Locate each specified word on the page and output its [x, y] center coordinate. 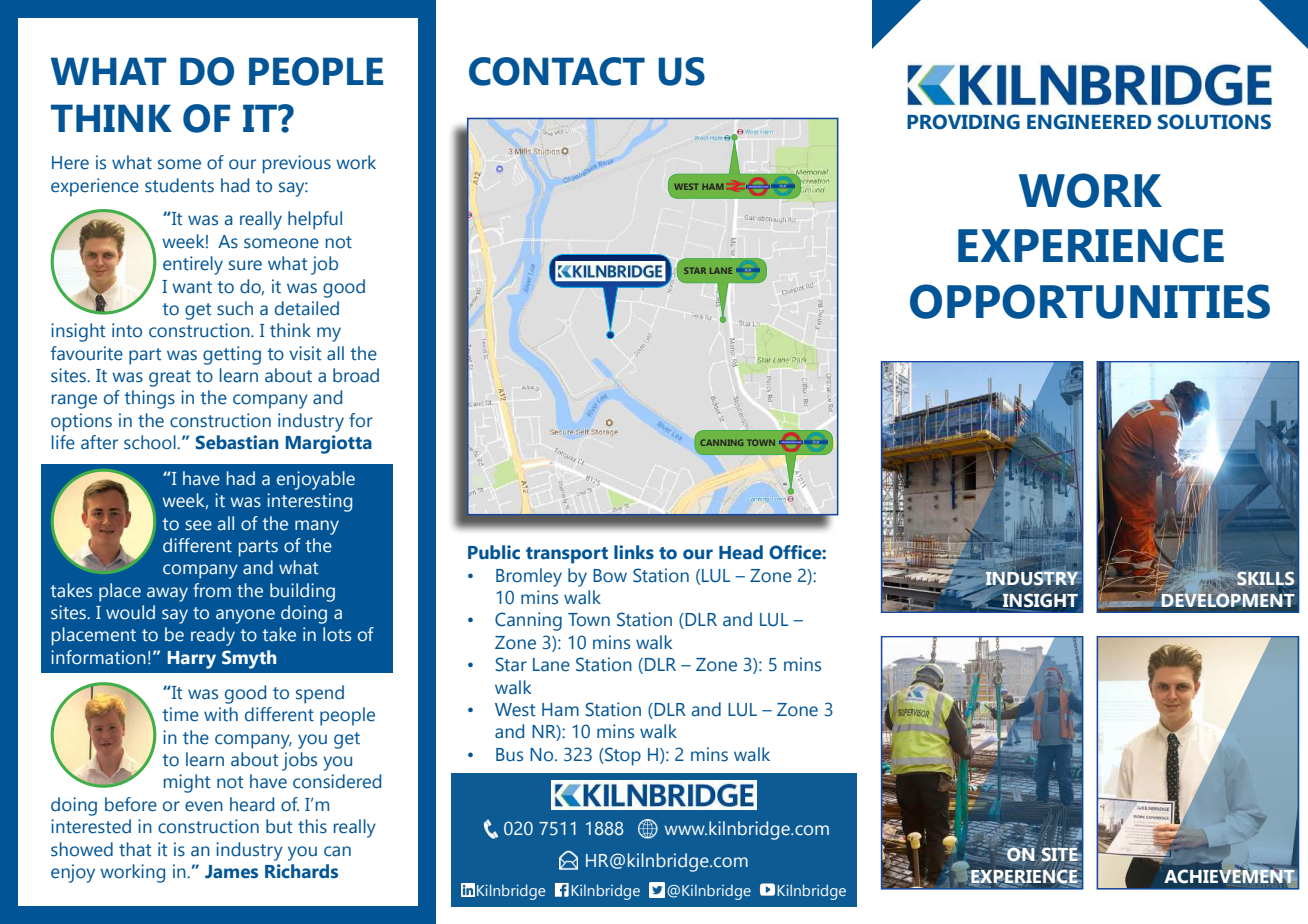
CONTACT [557, 71]
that [135, 849]
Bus [509, 755]
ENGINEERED [1089, 122]
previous [297, 164]
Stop [622, 756]
